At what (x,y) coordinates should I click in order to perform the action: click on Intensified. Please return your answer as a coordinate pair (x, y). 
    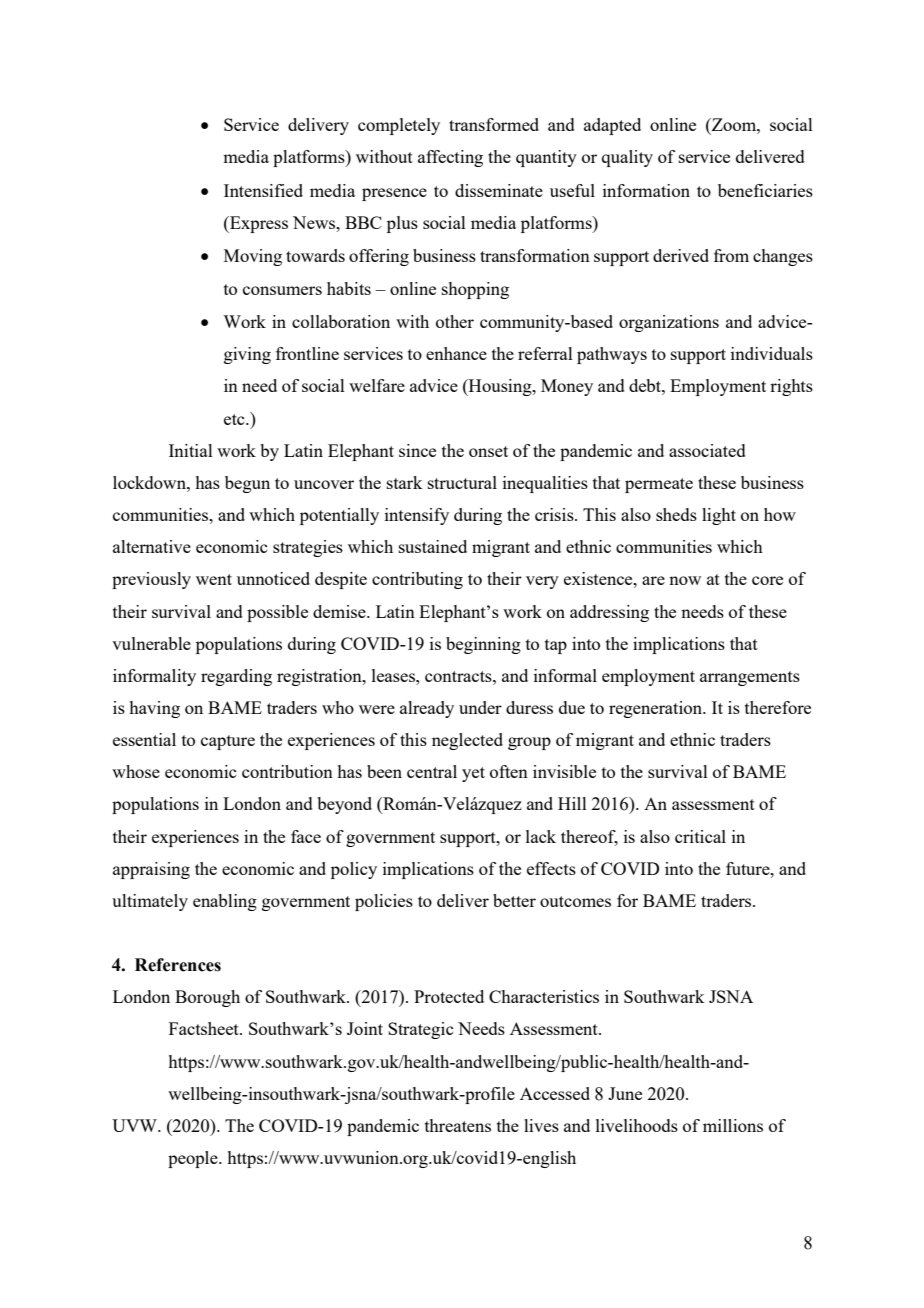
    Looking at the image, I should click on (263, 190).
